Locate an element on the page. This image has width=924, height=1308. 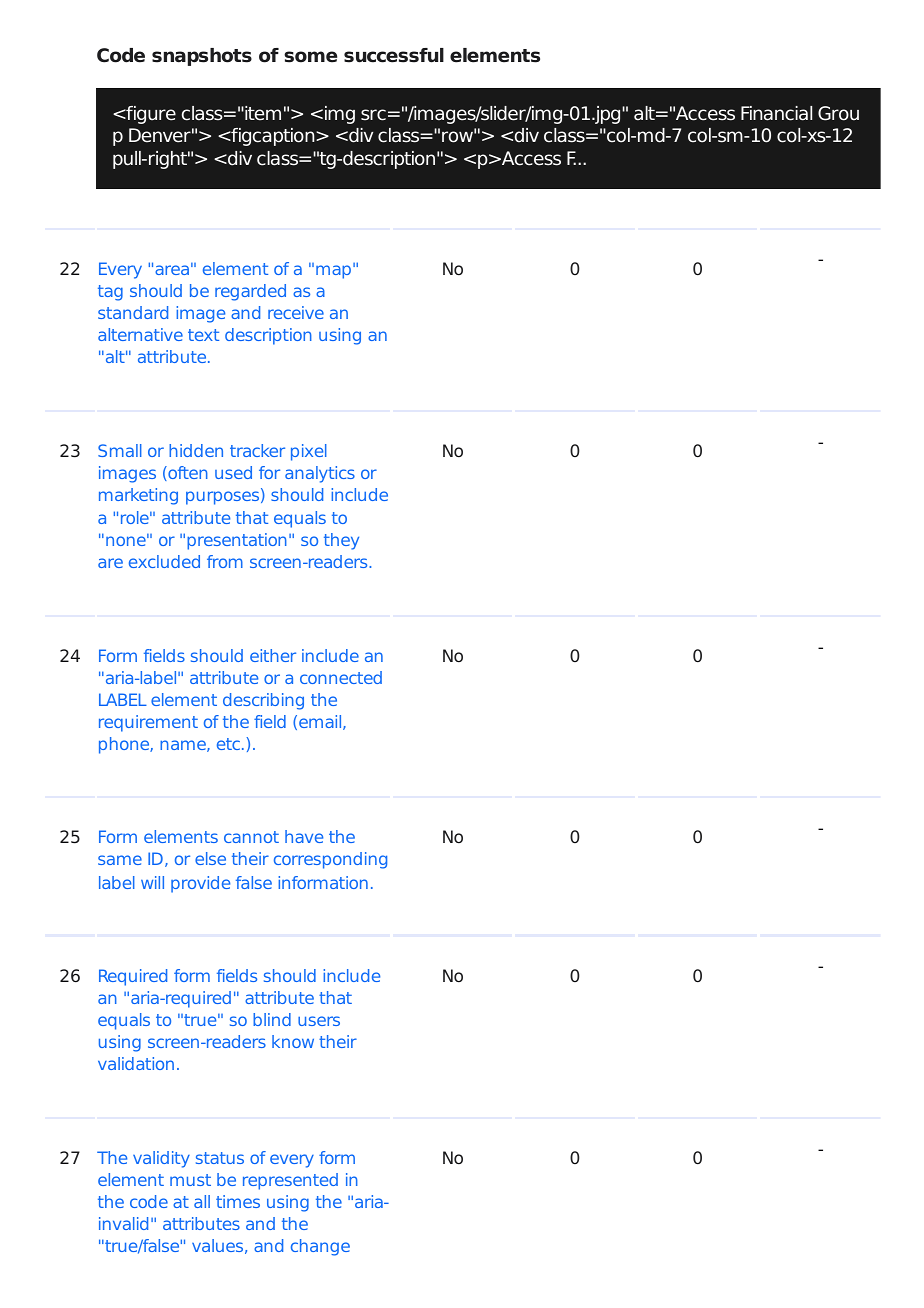
either is located at coordinates (273, 655).
